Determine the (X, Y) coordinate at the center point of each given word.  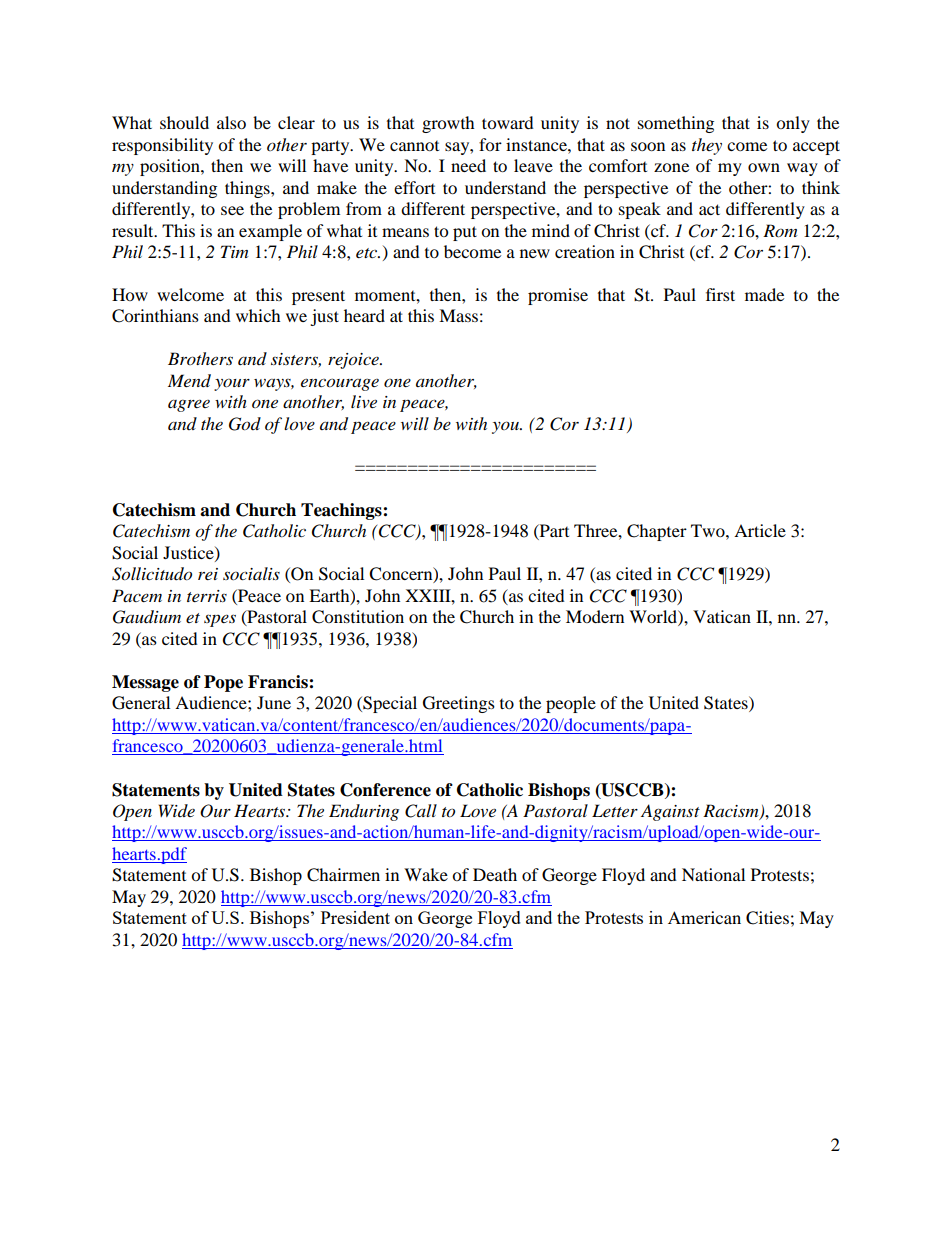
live (364, 401)
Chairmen (343, 875)
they (707, 146)
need (468, 165)
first (720, 294)
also (231, 122)
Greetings (459, 704)
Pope (223, 683)
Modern (595, 616)
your (232, 385)
